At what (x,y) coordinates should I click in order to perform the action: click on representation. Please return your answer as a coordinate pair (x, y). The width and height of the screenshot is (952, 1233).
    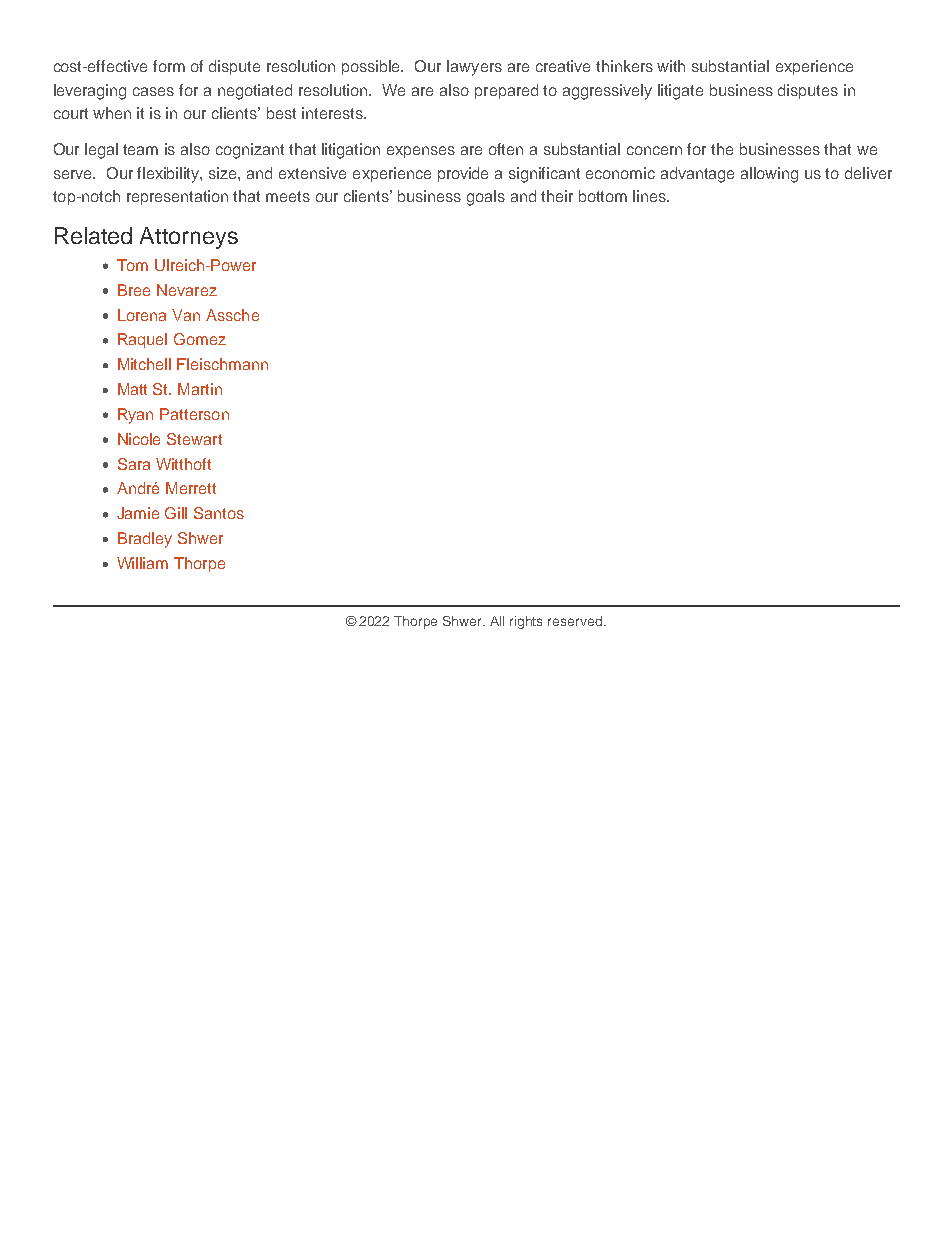
    Looking at the image, I should click on (177, 197).
